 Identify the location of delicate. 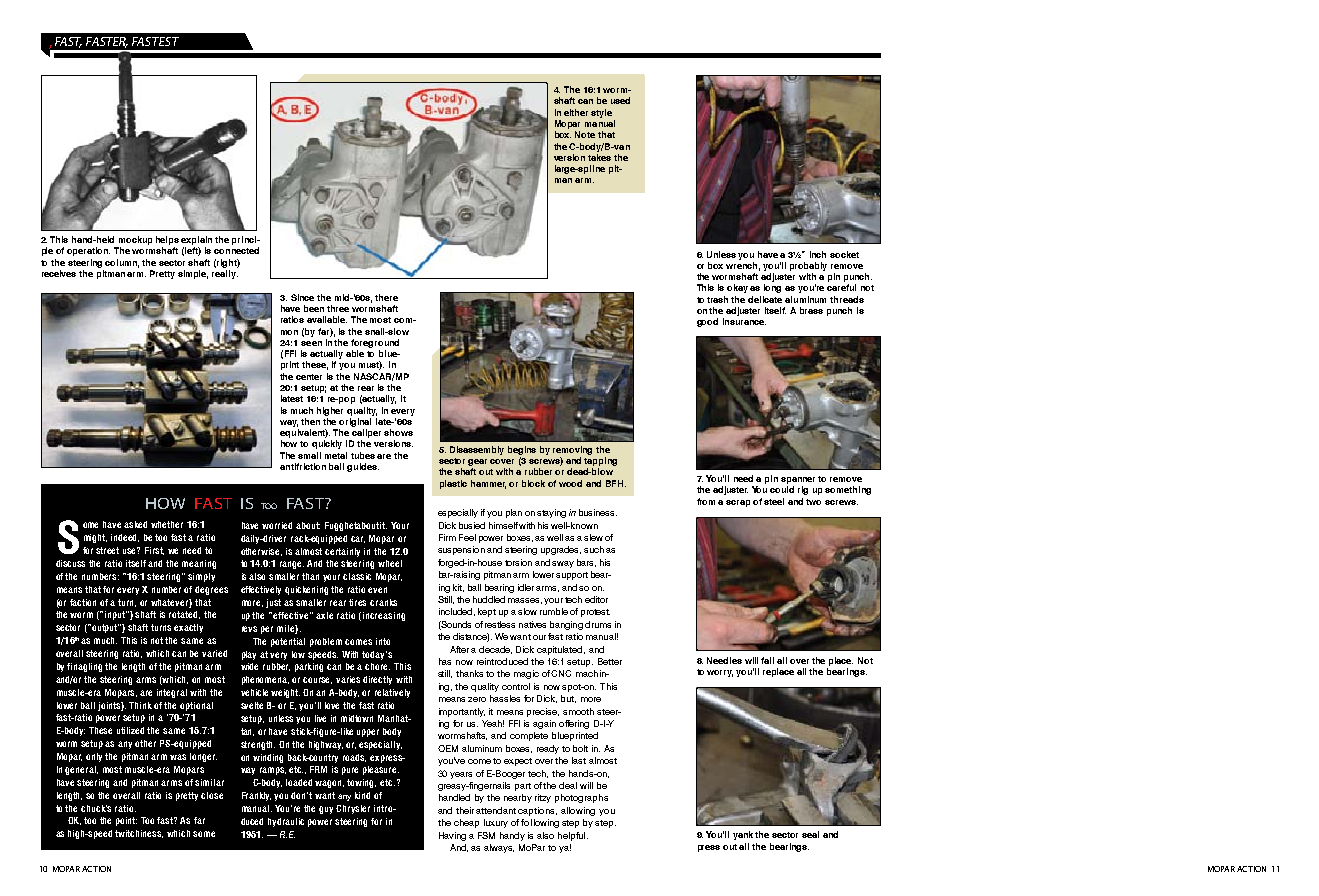
(765, 299).
